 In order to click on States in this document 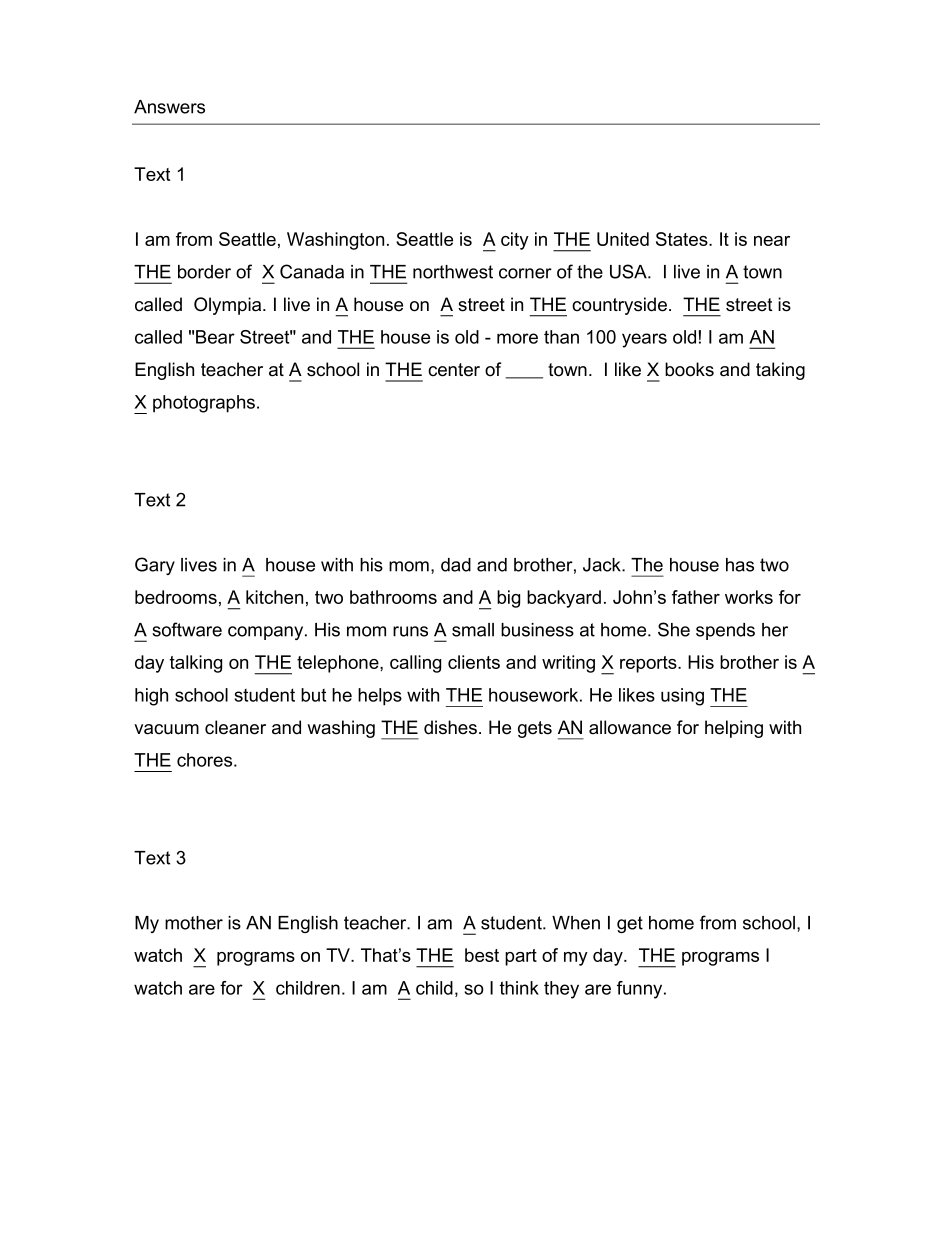, I will do `click(683, 239)`.
